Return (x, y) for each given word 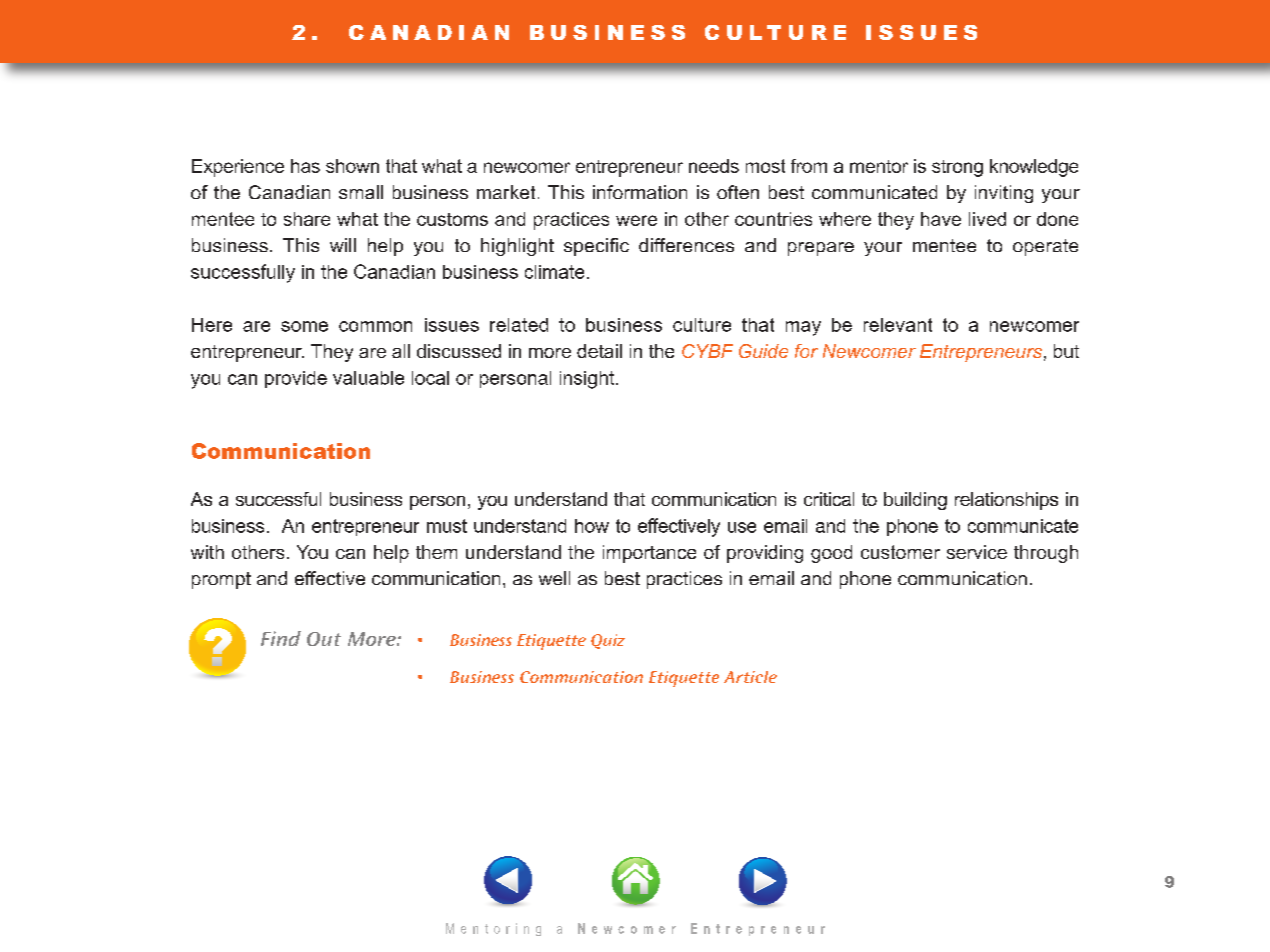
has (305, 166)
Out (324, 639)
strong (957, 168)
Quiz (608, 641)
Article (750, 677)
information (640, 192)
